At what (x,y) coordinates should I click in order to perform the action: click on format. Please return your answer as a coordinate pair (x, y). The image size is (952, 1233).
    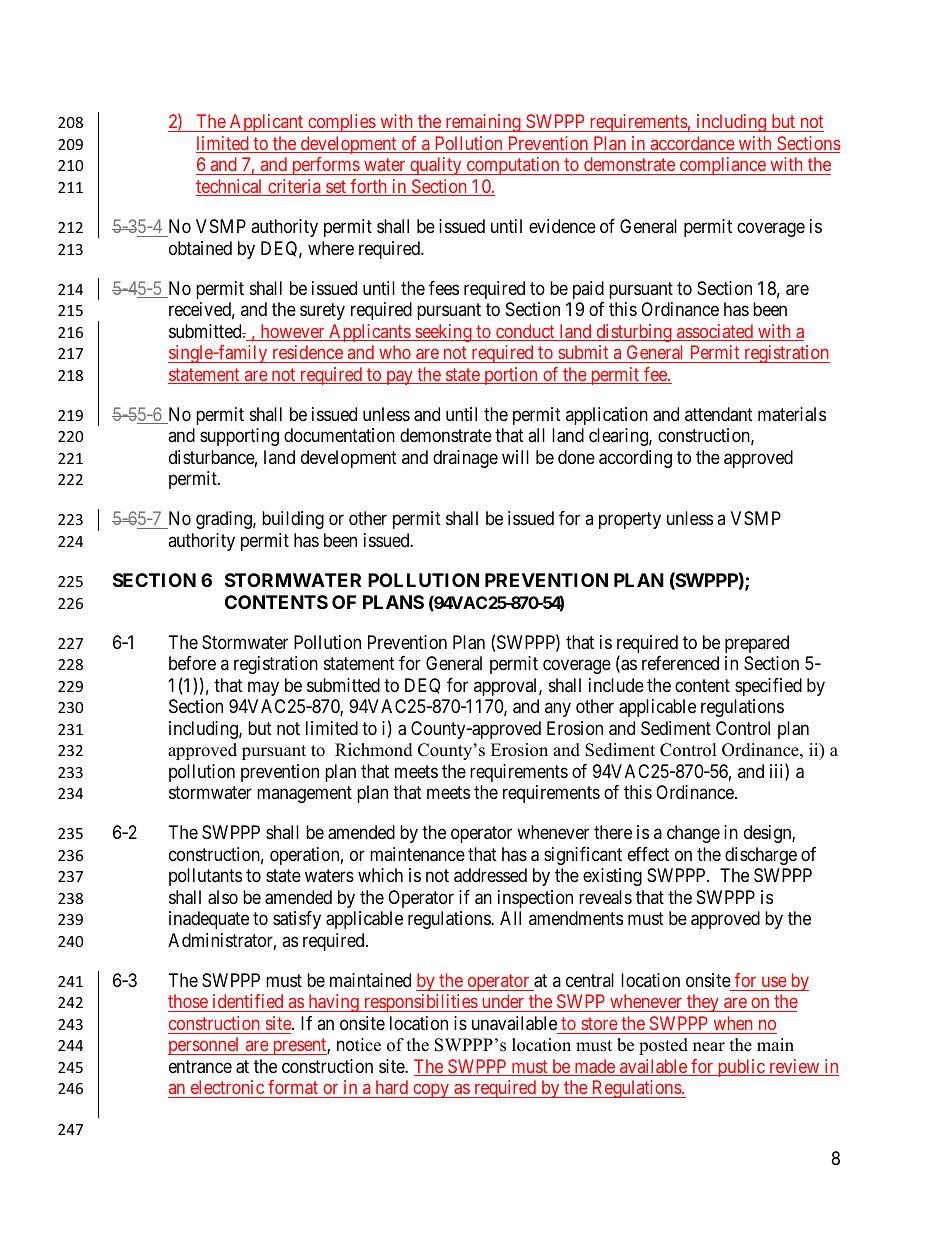
    Looking at the image, I should click on (293, 1089).
